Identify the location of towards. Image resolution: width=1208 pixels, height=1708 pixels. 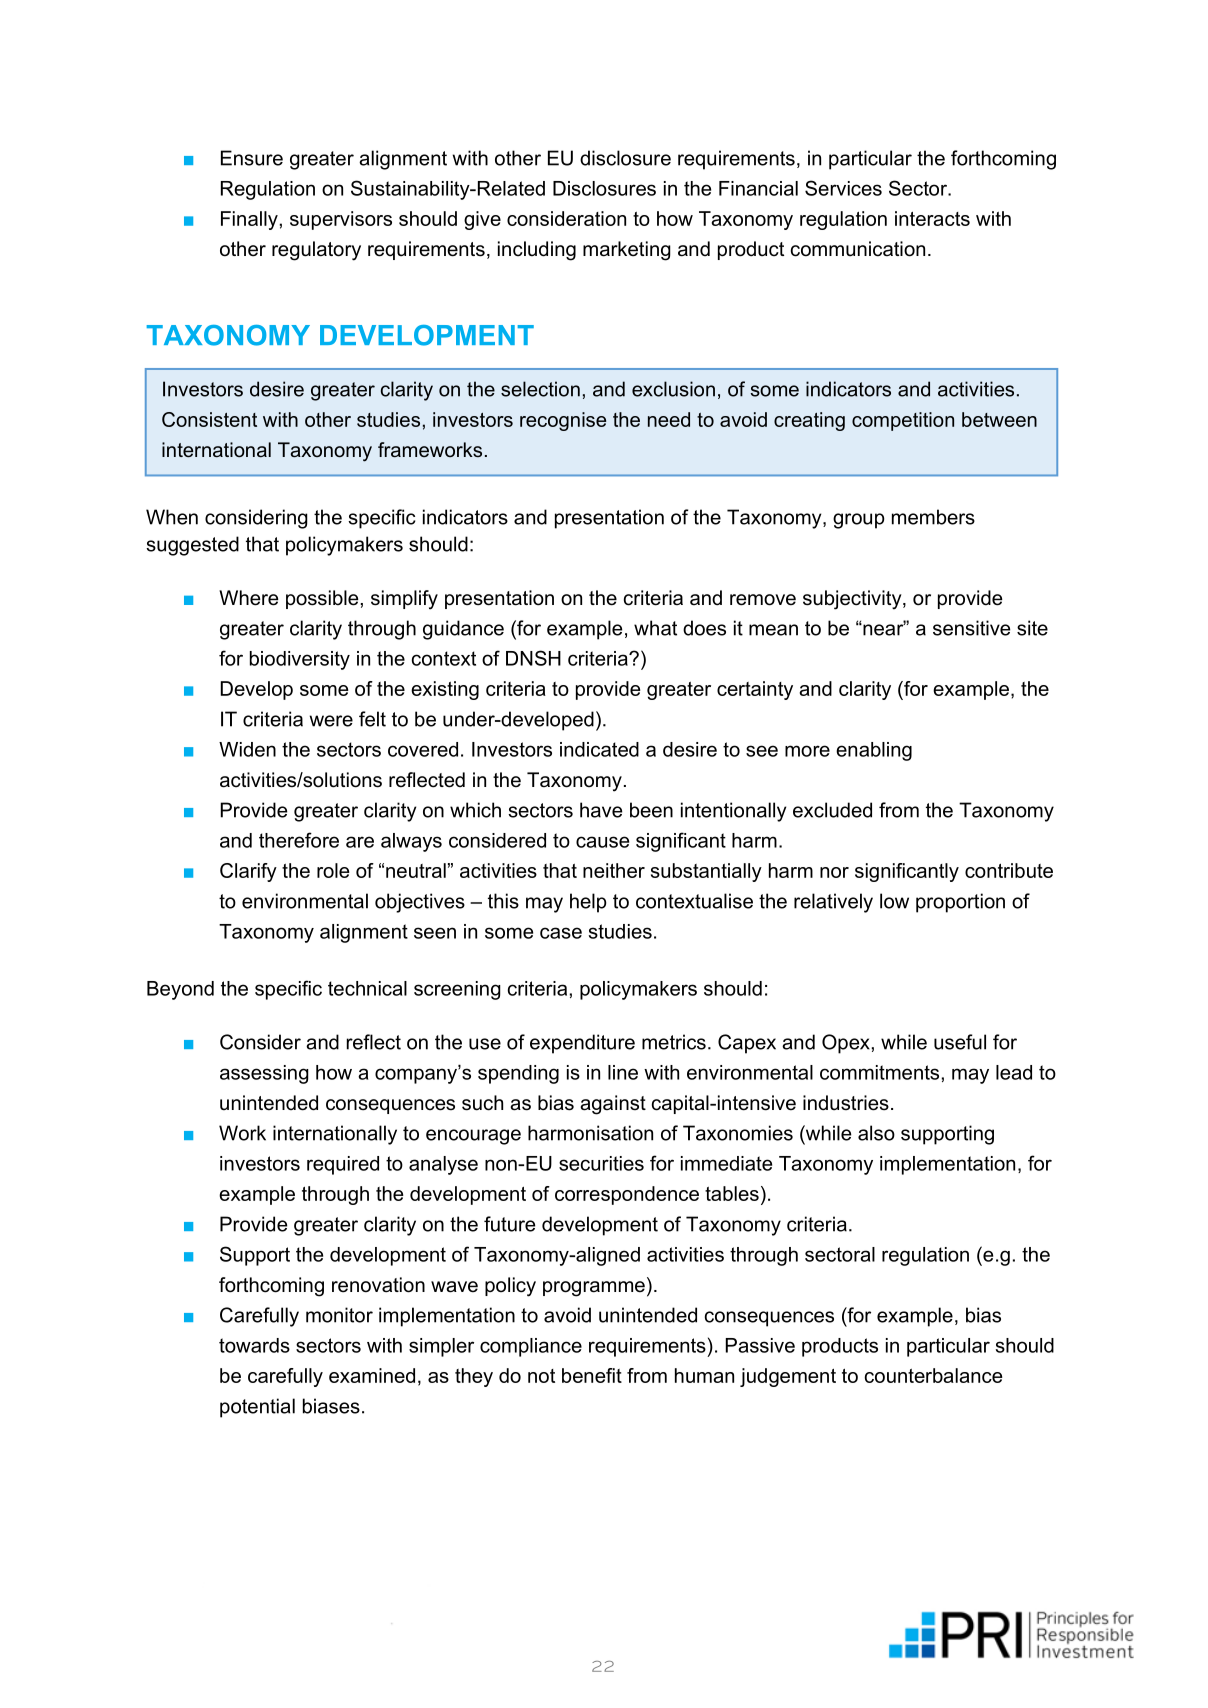
(254, 1345).
